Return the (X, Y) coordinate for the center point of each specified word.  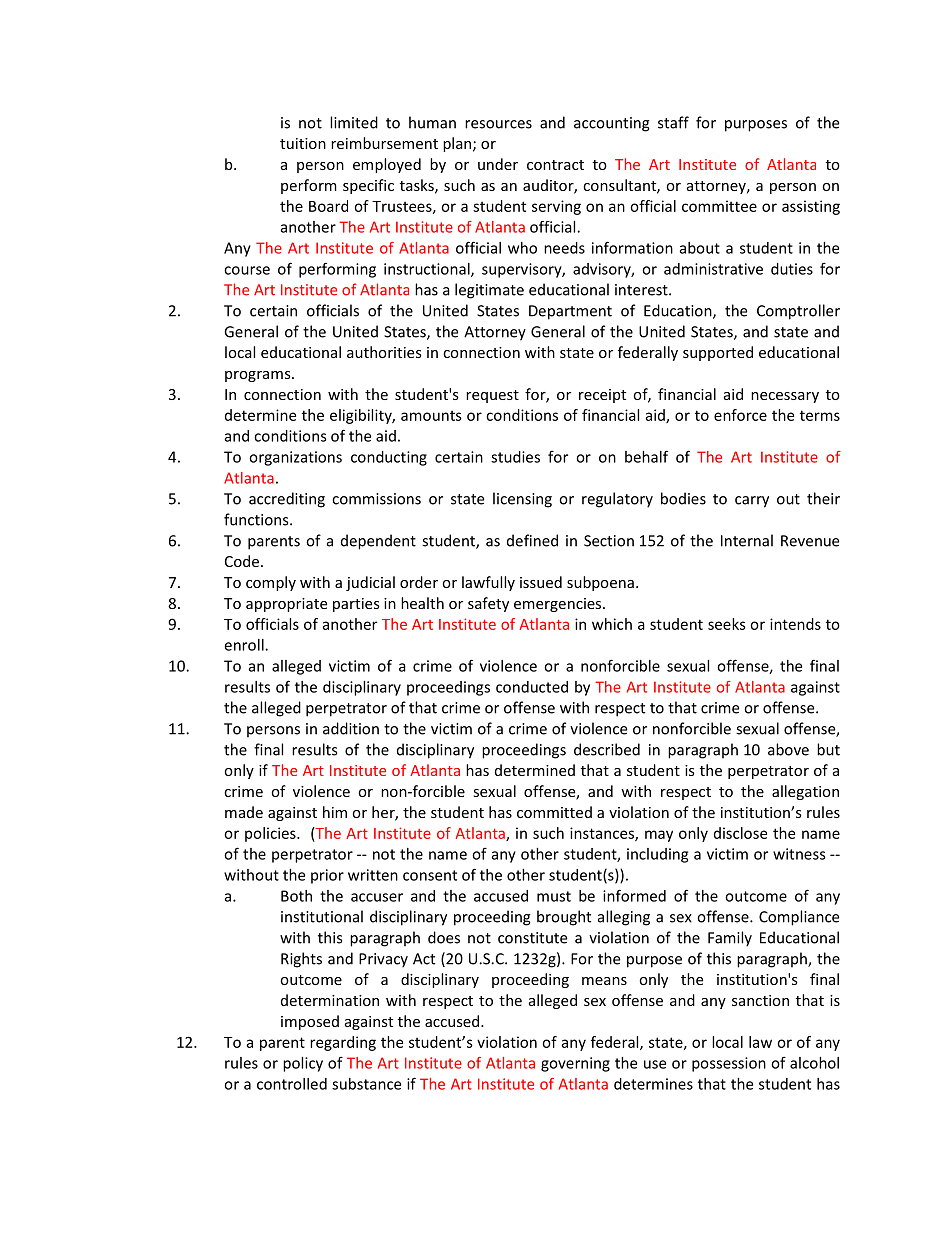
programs (259, 376)
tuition (303, 143)
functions (257, 519)
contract (555, 165)
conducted (532, 687)
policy (303, 1064)
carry (752, 502)
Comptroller (798, 312)
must (554, 896)
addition (351, 728)
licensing (522, 500)
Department (570, 312)
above (788, 749)
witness (799, 854)
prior (327, 876)
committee (719, 206)
